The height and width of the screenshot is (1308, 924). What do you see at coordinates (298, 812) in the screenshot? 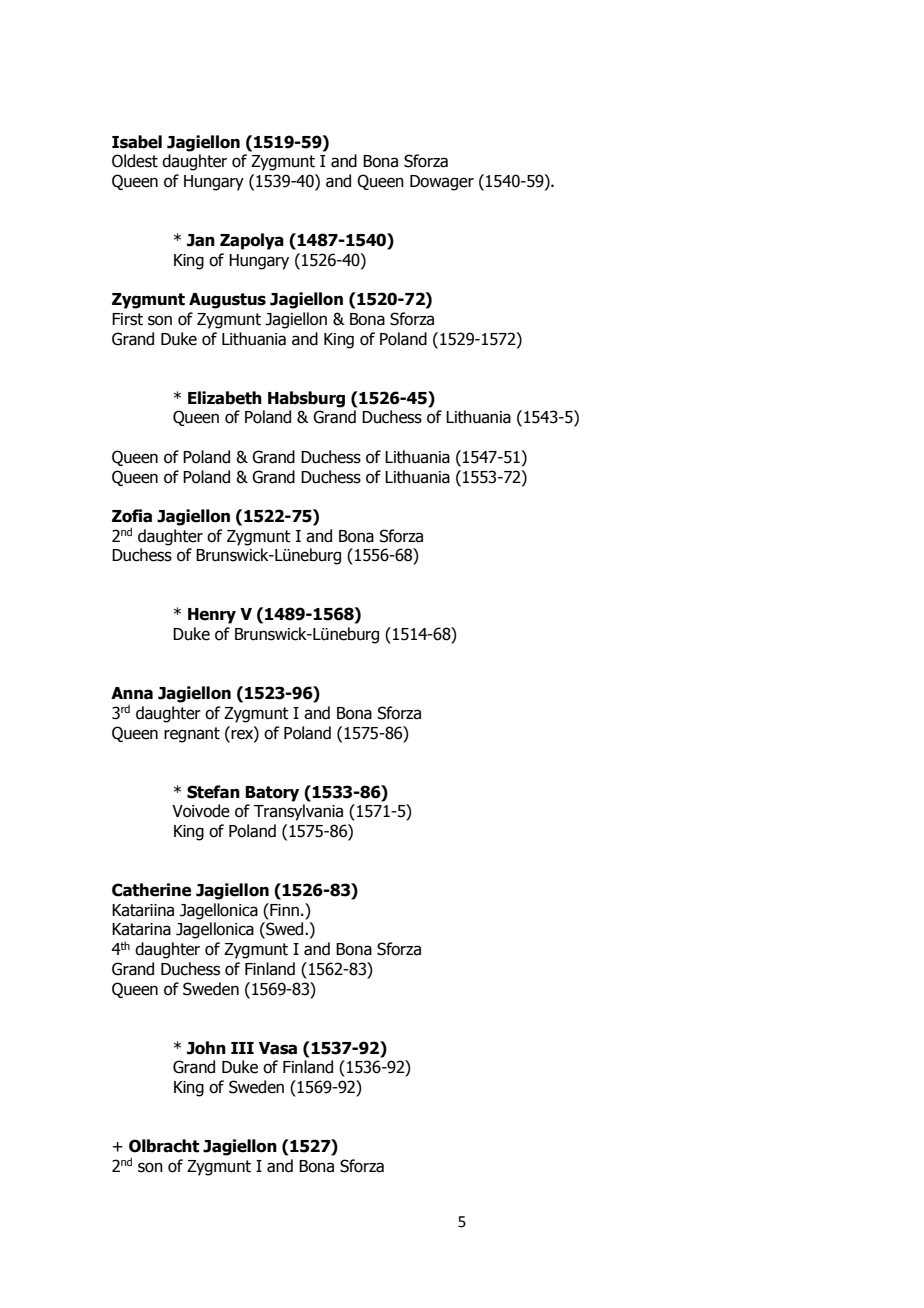
I see `Transylvania` at bounding box center [298, 812].
